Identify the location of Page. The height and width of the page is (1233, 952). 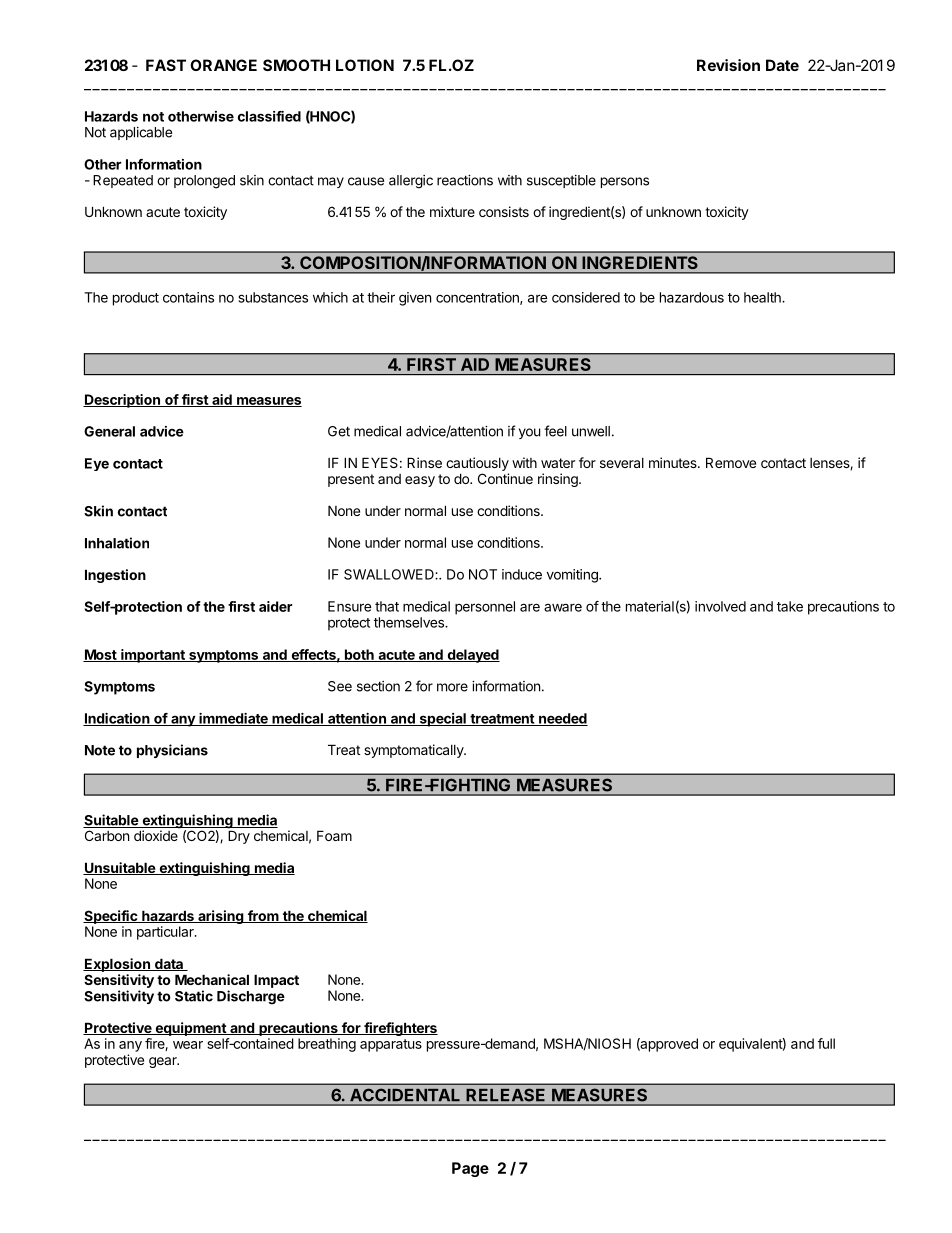
(470, 1169).
